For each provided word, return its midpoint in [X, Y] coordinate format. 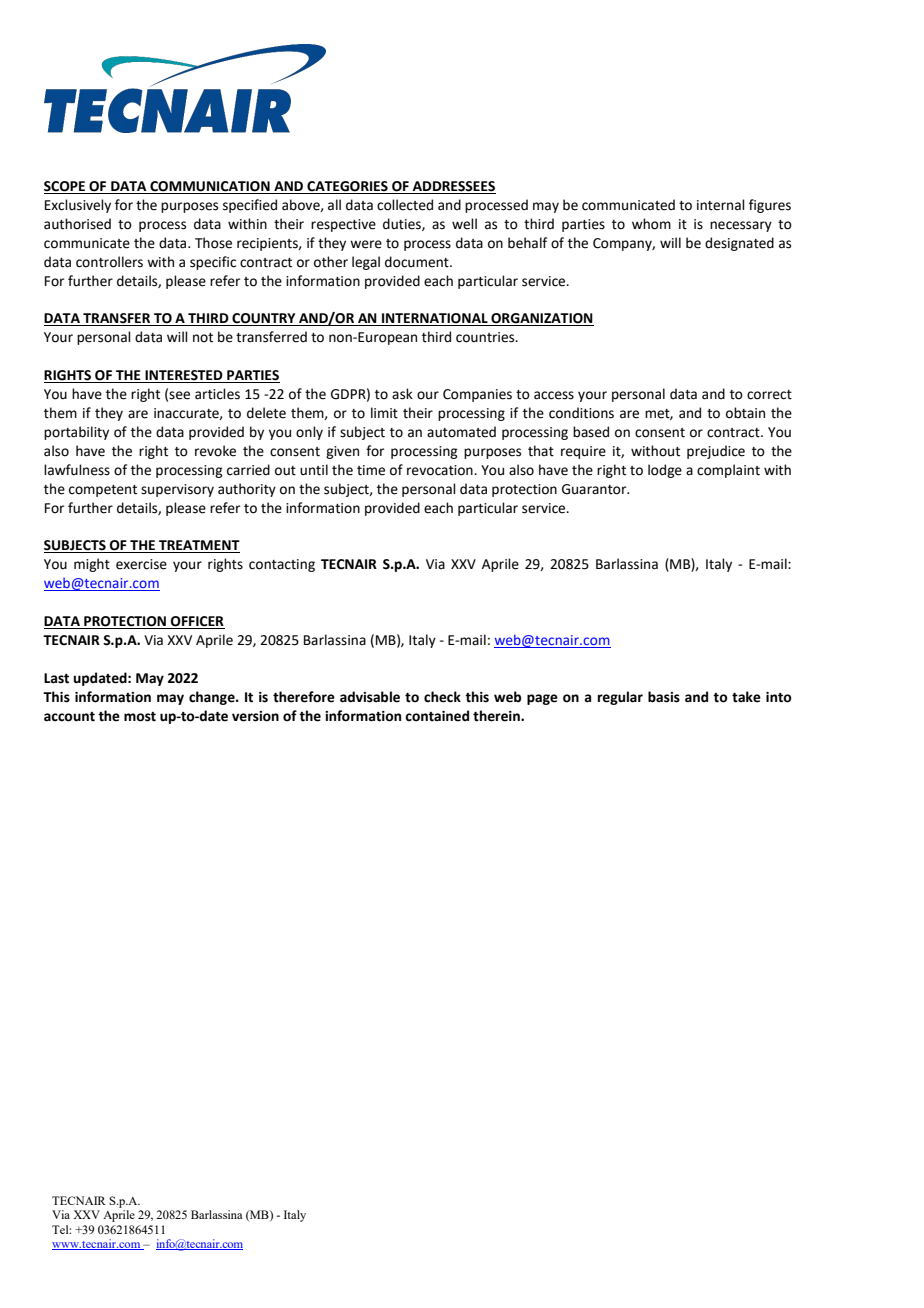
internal [721, 205]
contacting [282, 565]
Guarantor [595, 489]
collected [405, 205]
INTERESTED [184, 376]
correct [769, 395]
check [442, 697]
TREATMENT [198, 546]
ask [402, 394]
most [140, 717]
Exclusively [78, 206]
